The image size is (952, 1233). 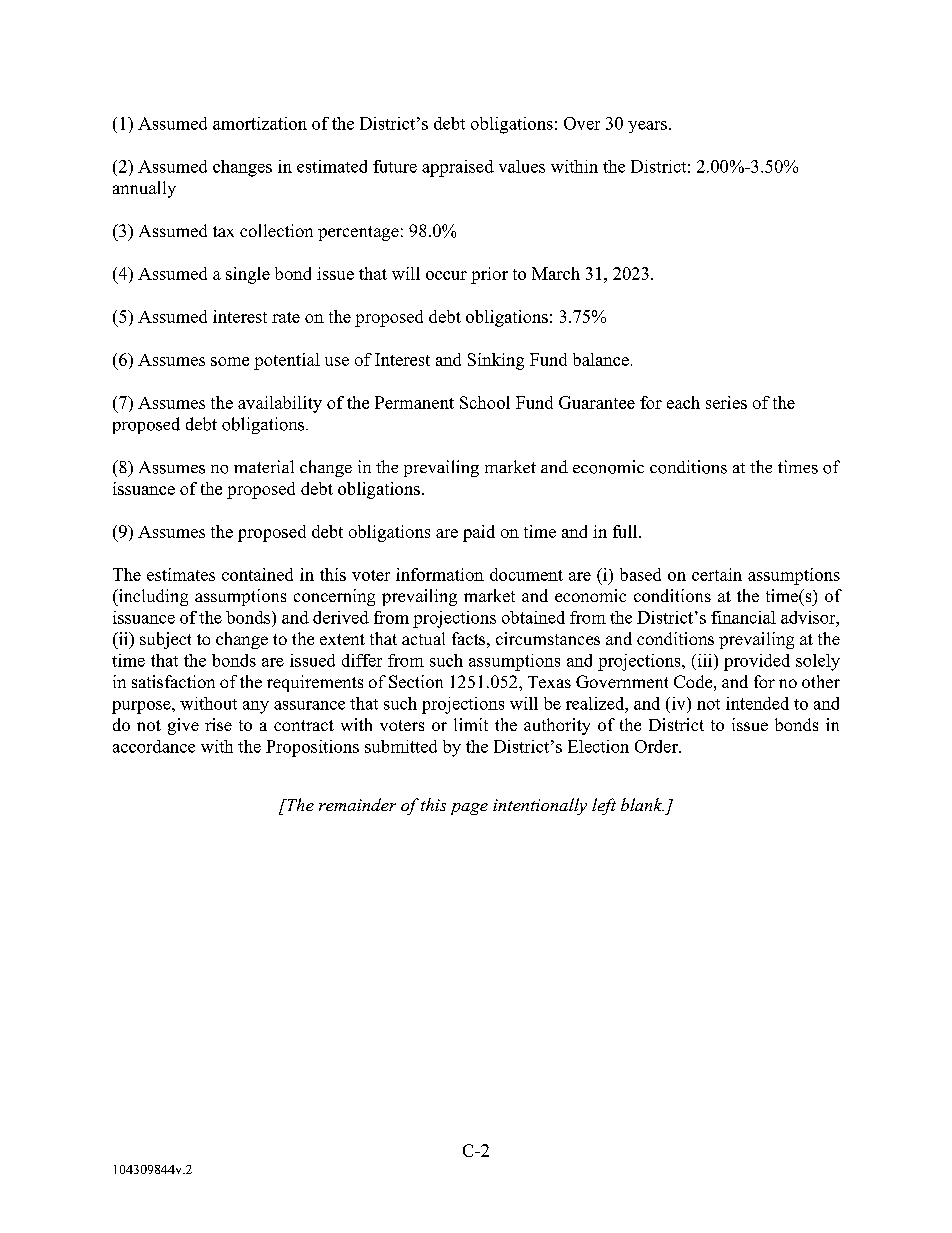 What do you see at coordinates (264, 466) in the page?
I see `material` at bounding box center [264, 466].
